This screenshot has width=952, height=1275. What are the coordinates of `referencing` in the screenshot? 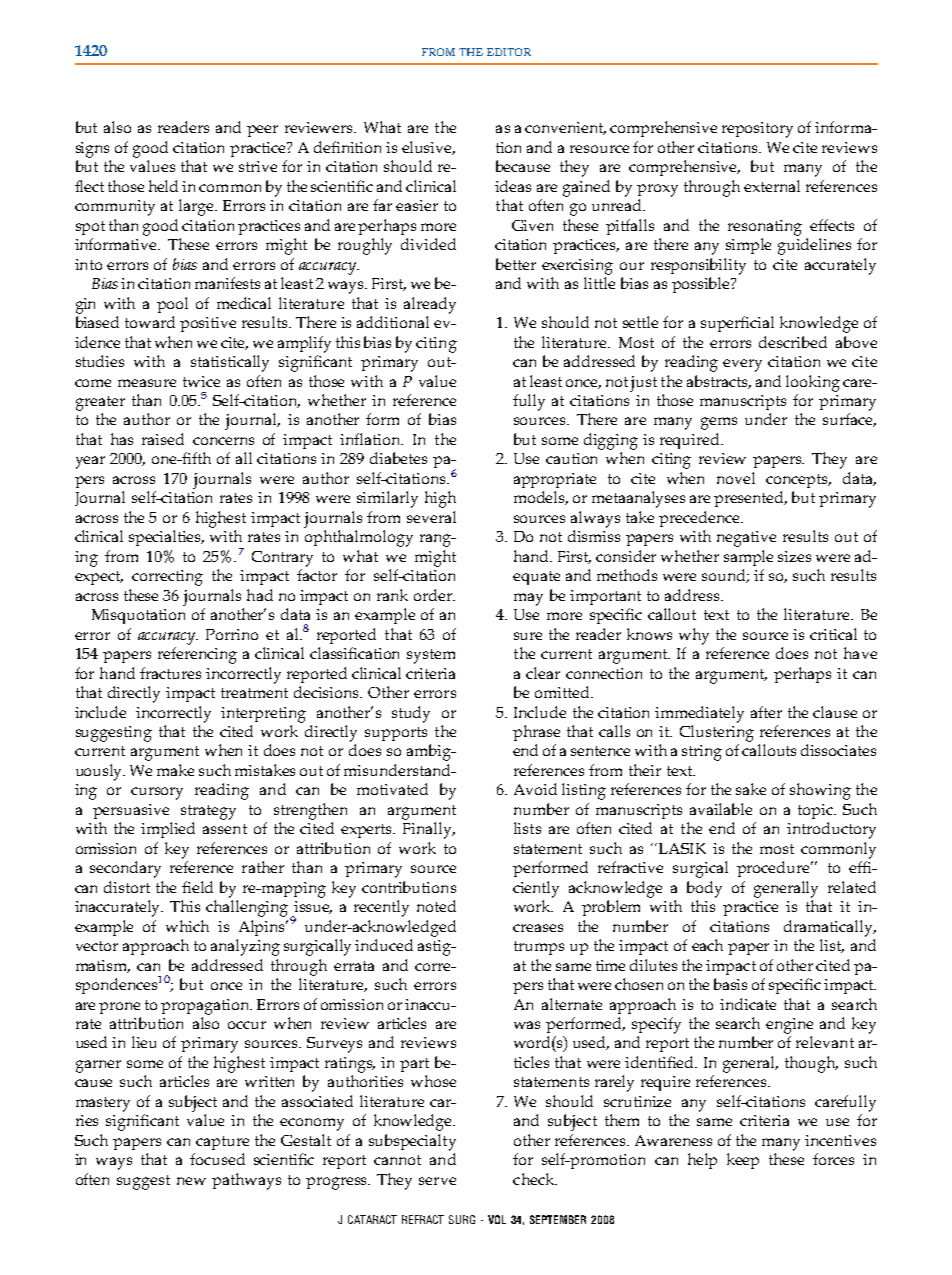 It's located at (197, 655).
